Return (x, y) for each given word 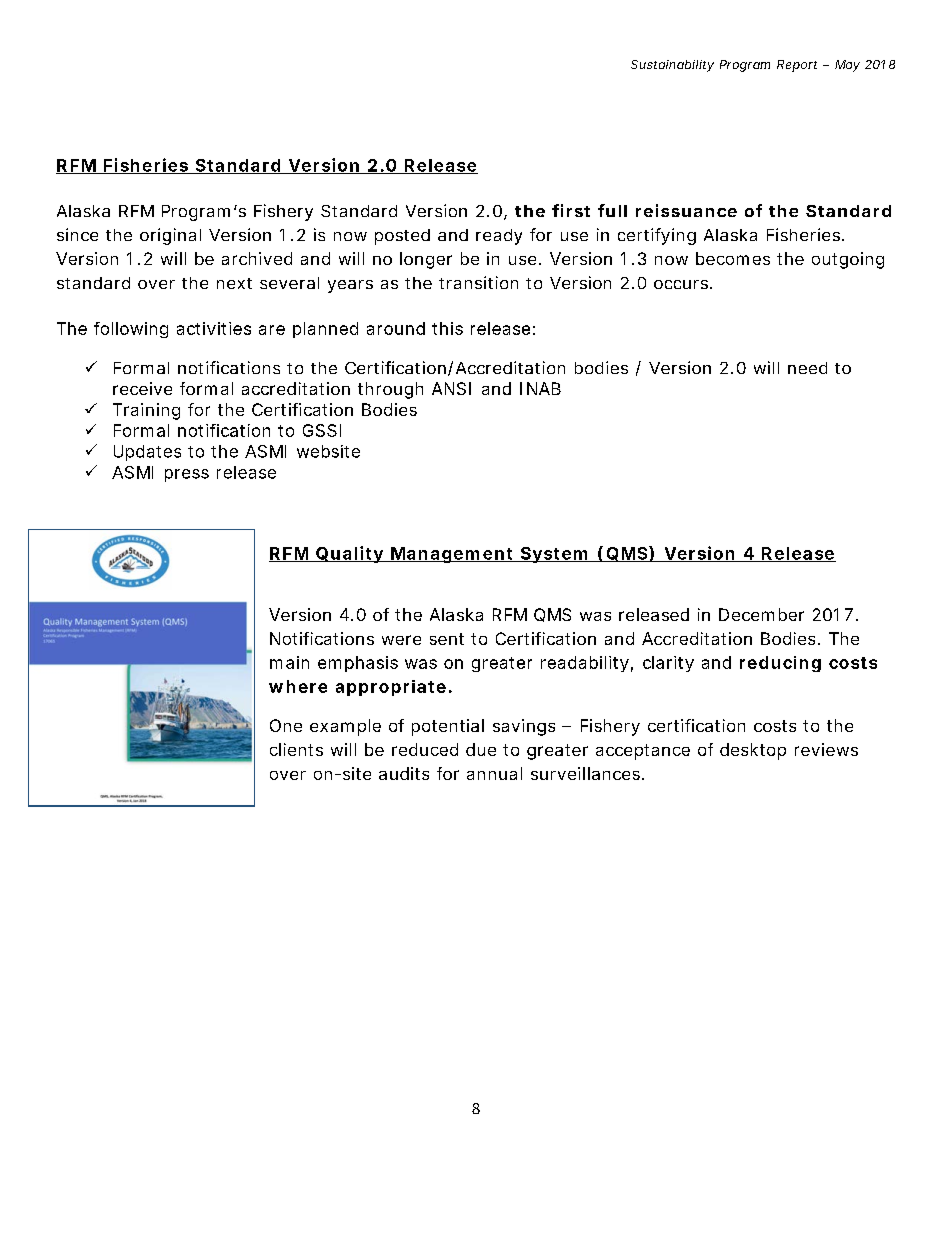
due (481, 749)
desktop (753, 751)
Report (797, 66)
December (761, 614)
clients (296, 749)
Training (146, 411)
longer (426, 260)
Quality (349, 554)
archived (257, 258)
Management (452, 555)
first (571, 210)
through (390, 390)
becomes (733, 258)
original (170, 236)
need (807, 368)
